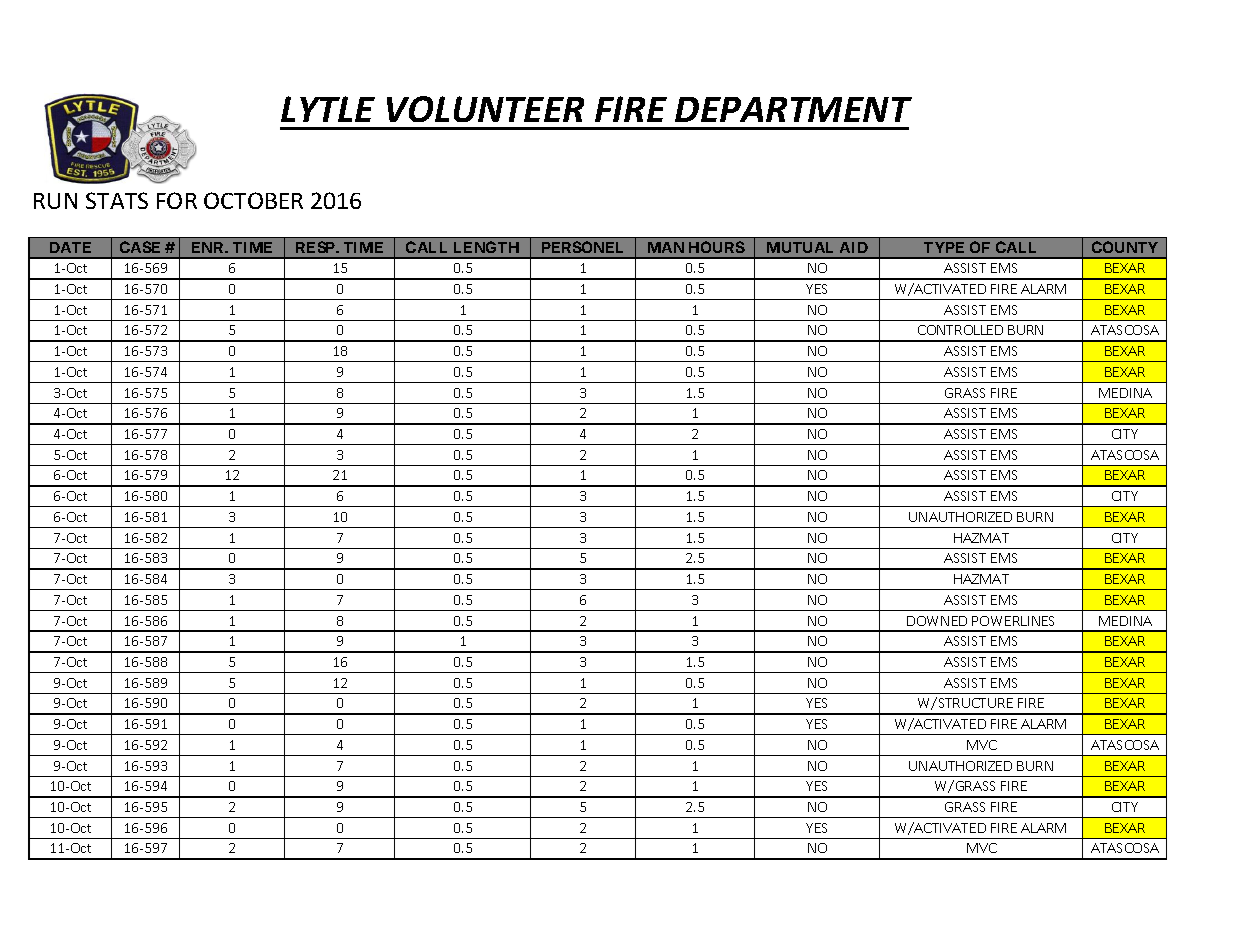 This screenshot has height=952, width=1233. I want to click on HOURS, so click(717, 247).
